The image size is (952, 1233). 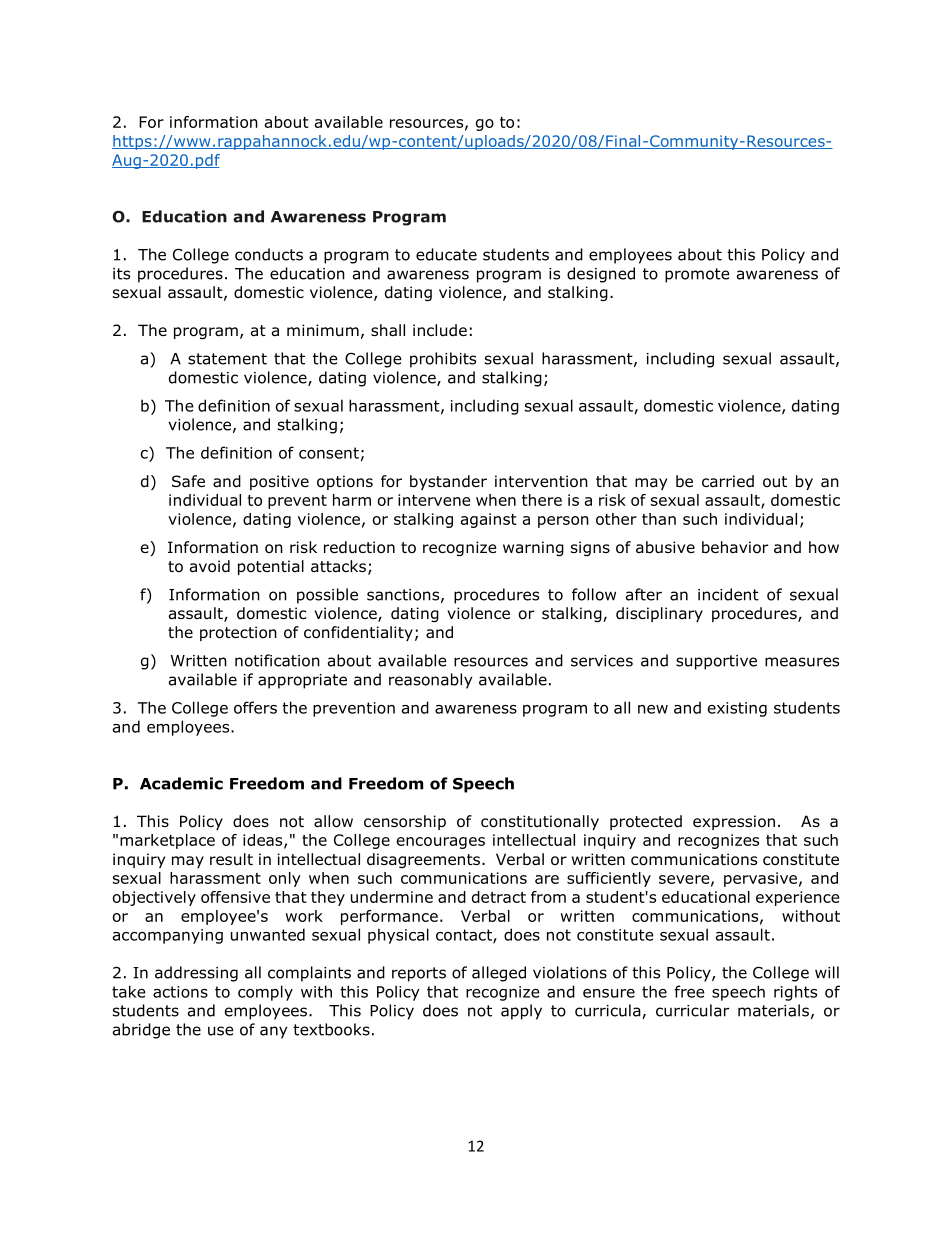 What do you see at coordinates (521, 1012) in the screenshot?
I see `apply` at bounding box center [521, 1012].
